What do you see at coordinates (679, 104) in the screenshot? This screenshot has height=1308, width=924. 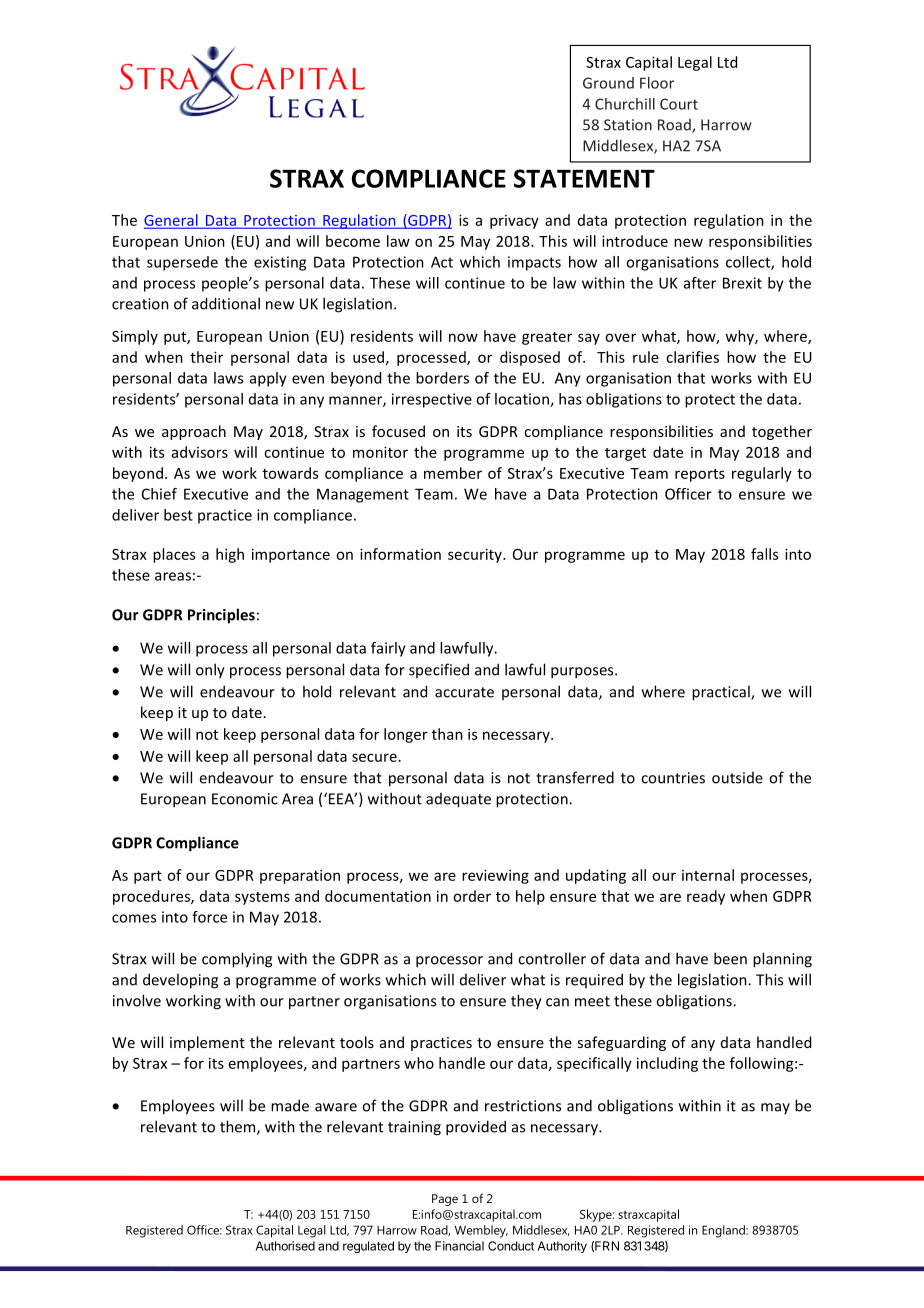 I see `Court` at bounding box center [679, 104].
